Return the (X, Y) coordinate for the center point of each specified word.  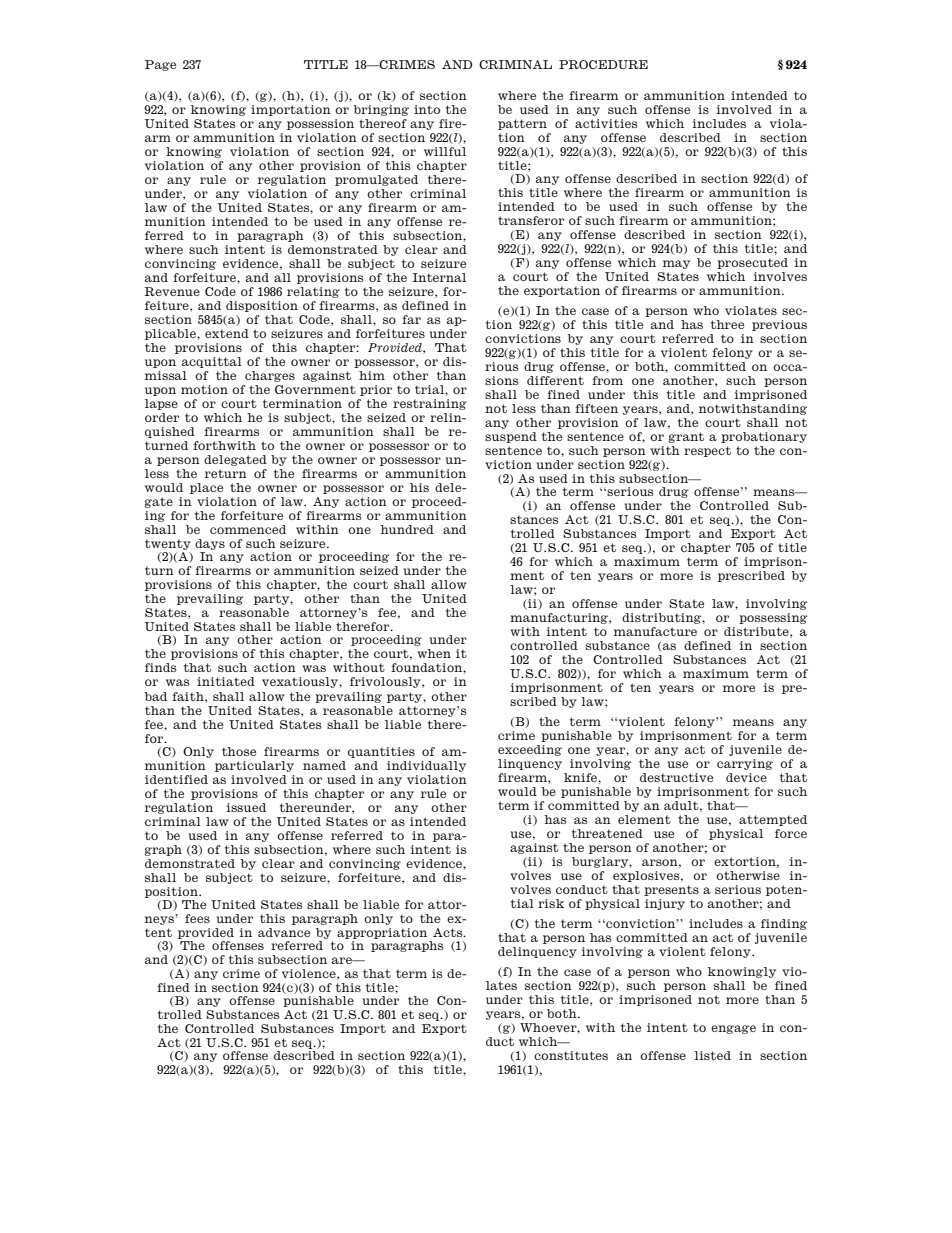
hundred (407, 529)
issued (246, 807)
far (411, 319)
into (427, 109)
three (727, 324)
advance (284, 932)
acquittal (212, 362)
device (746, 777)
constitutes (571, 1055)
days (210, 544)
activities (606, 123)
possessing (773, 618)
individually (426, 766)
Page (160, 65)
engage (733, 1029)
